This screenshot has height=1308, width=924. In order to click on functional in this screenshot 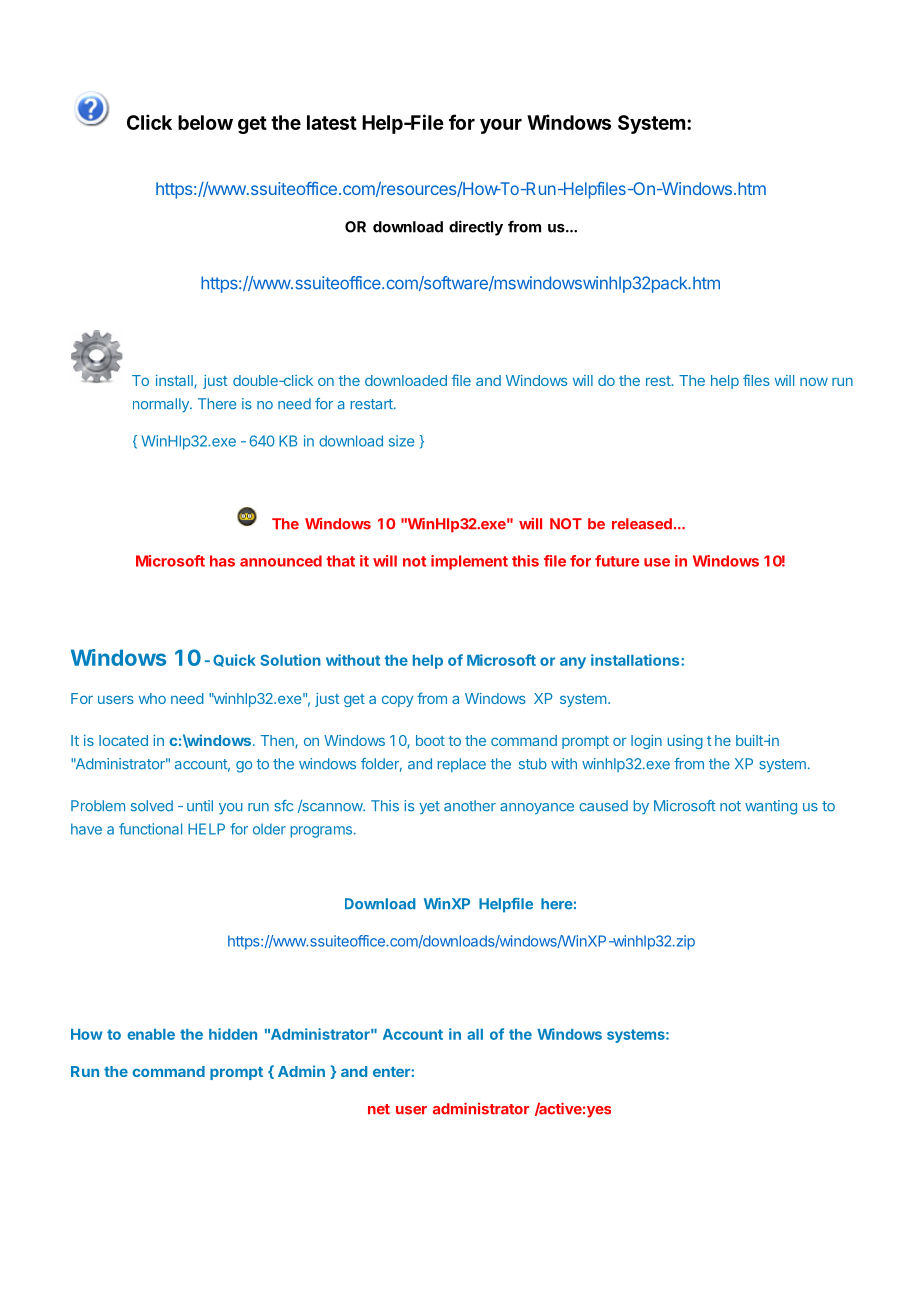, I will do `click(150, 829)`.
